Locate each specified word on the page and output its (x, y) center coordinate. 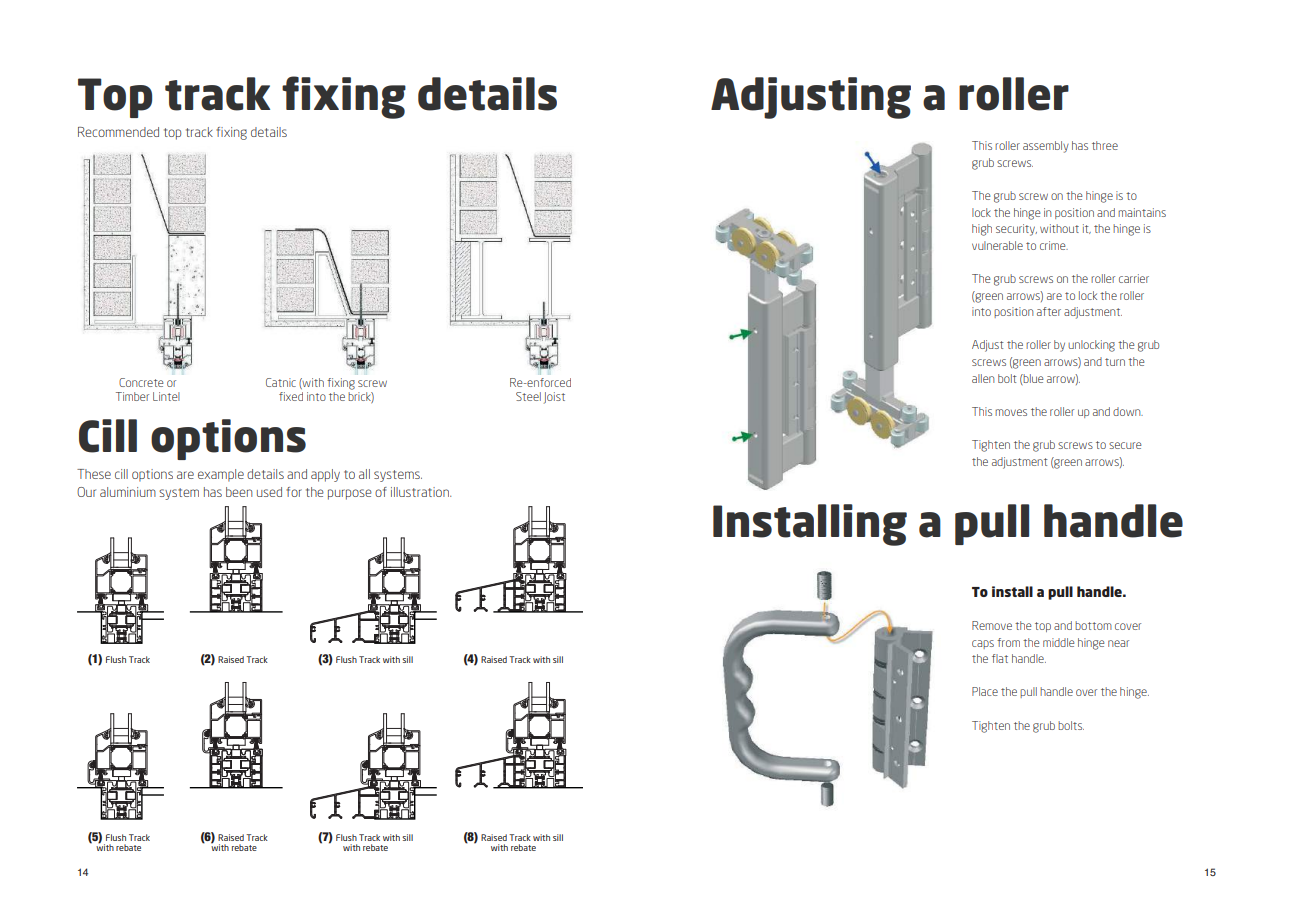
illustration (421, 492)
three (1105, 145)
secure (1125, 445)
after (1049, 311)
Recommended (118, 132)
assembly (1046, 147)
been (239, 492)
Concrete (141, 382)
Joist (554, 398)
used (269, 492)
